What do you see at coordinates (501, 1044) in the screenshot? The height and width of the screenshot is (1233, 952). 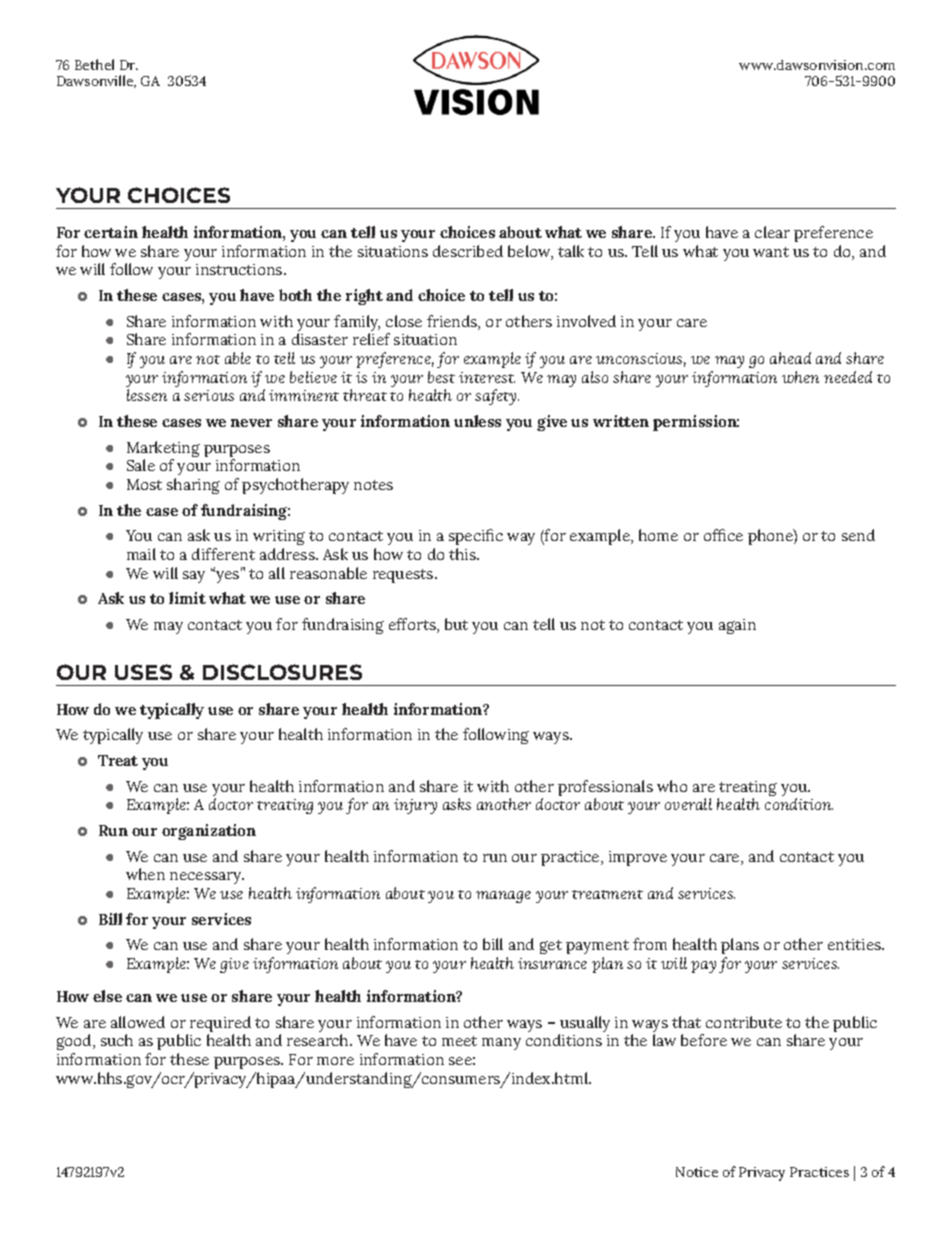 I see `many` at bounding box center [501, 1044].
